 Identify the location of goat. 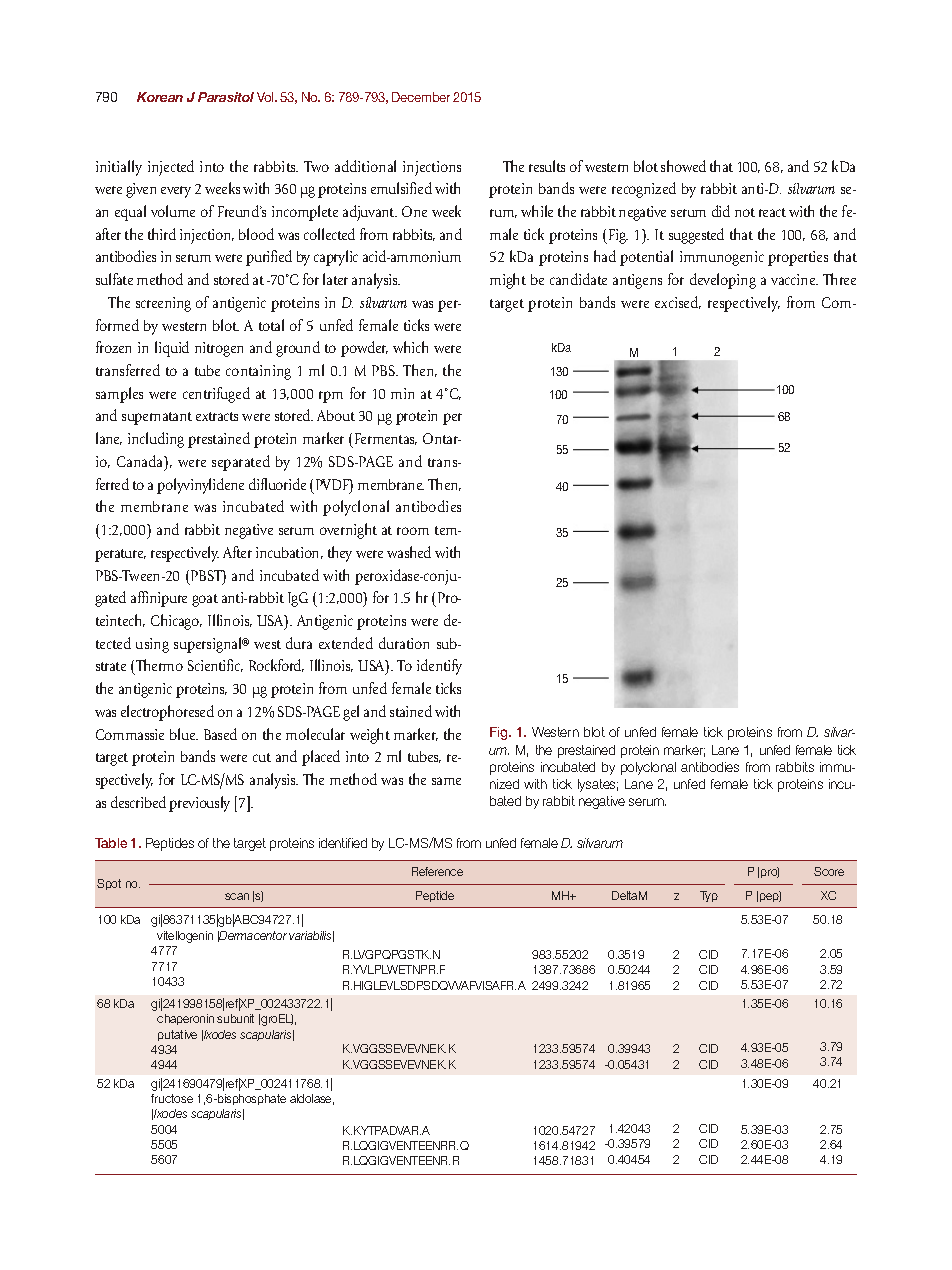
(205, 600).
